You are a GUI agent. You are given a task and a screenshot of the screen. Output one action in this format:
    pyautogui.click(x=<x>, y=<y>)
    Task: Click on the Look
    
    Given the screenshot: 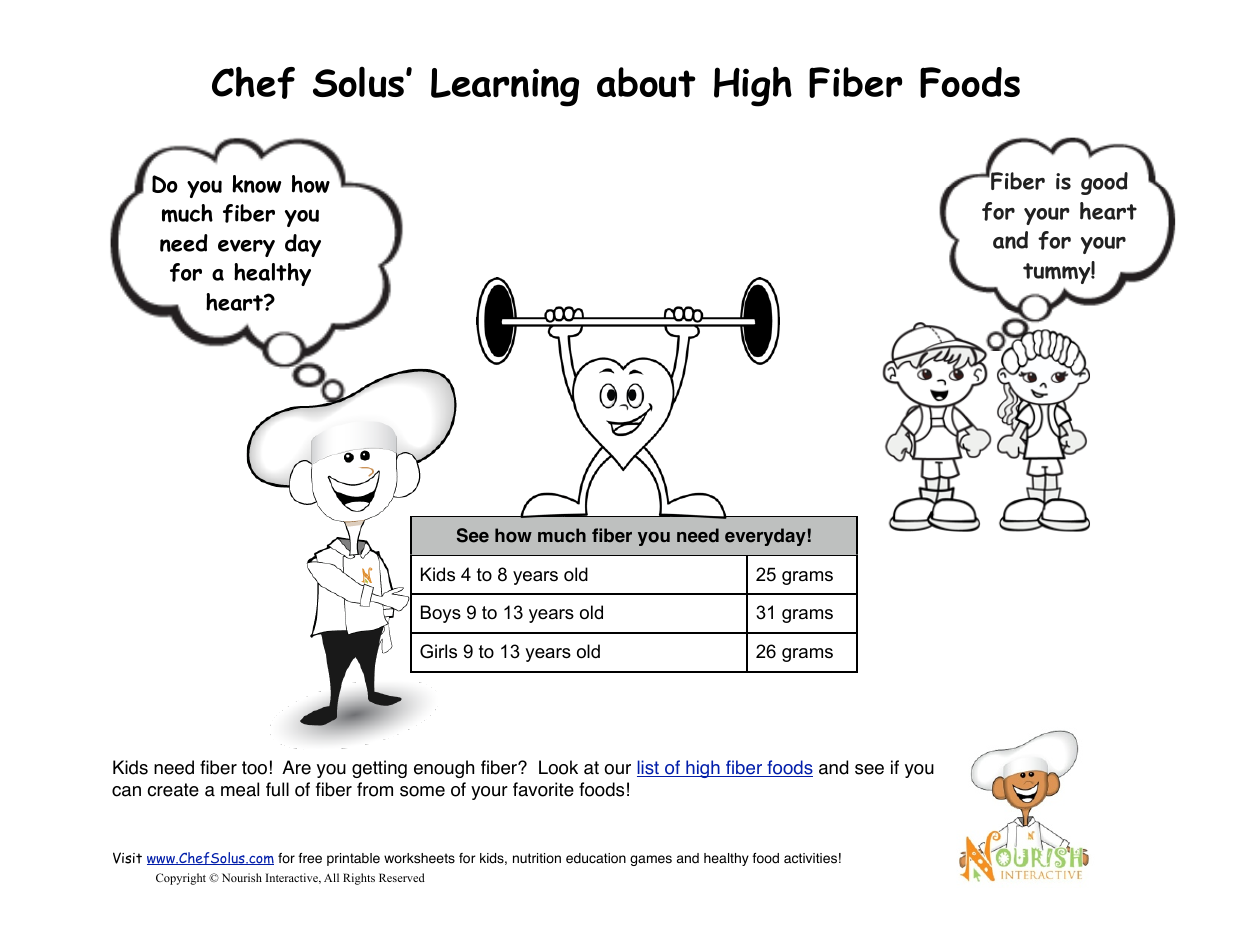 What is the action you would take?
    pyautogui.click(x=558, y=767)
